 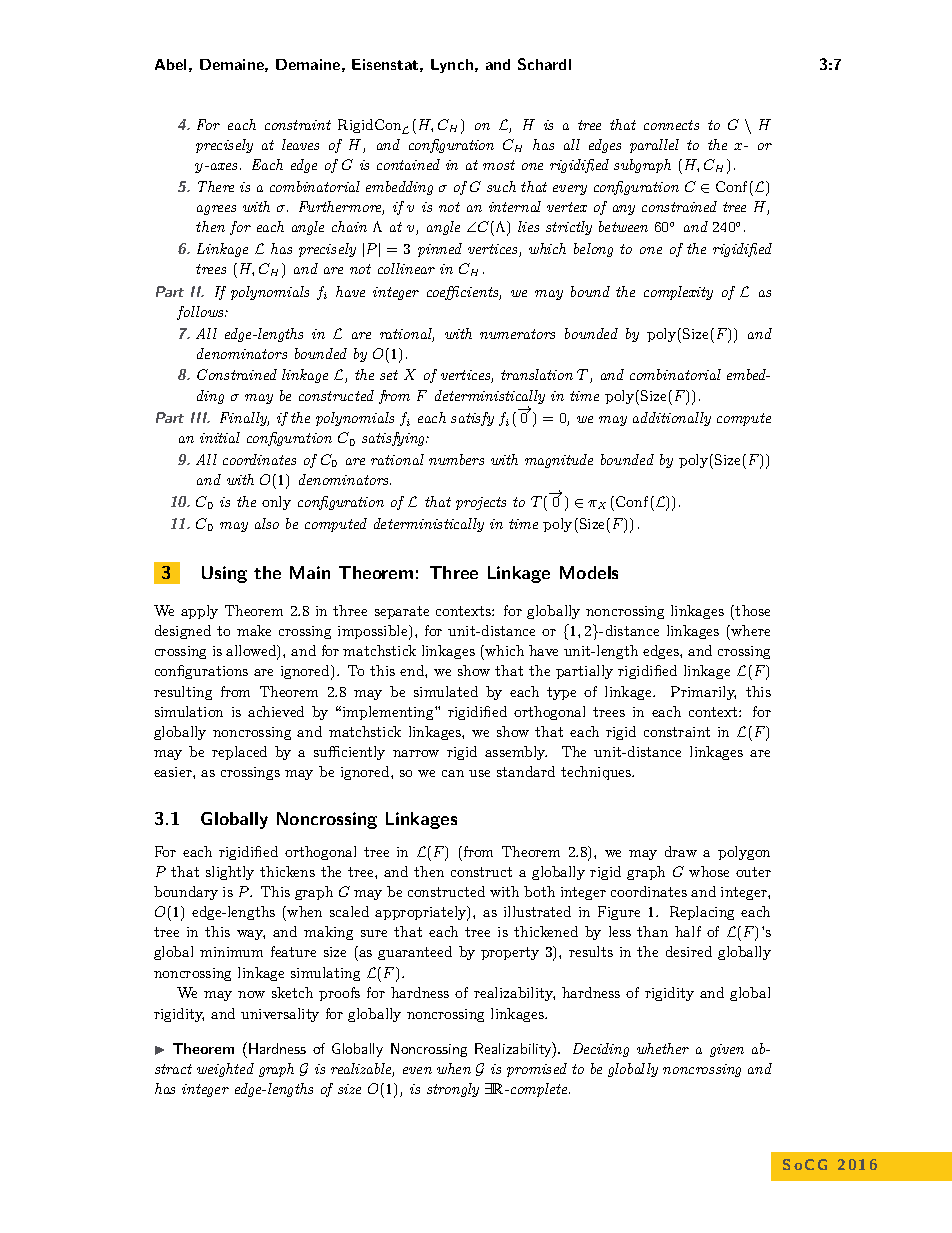 I want to click on leaves, so click(x=300, y=144).
